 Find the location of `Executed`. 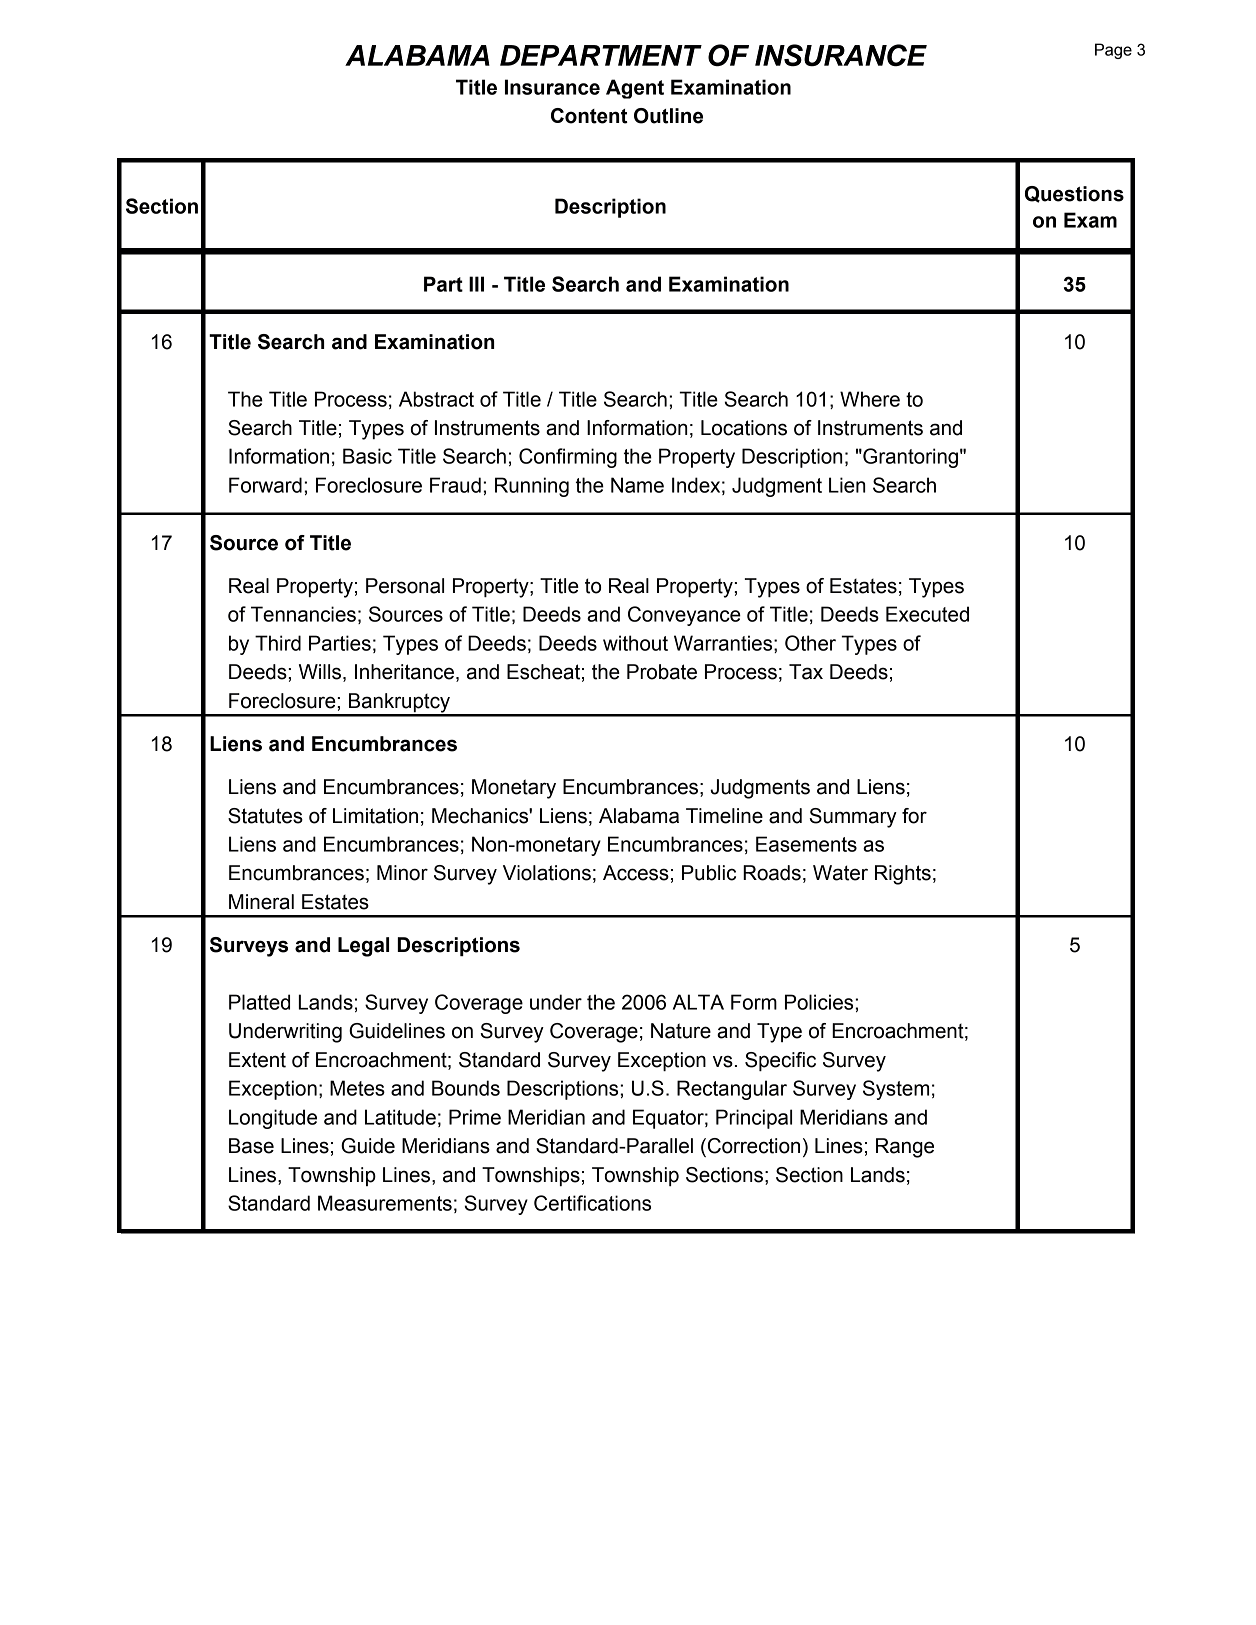

Executed is located at coordinates (927, 614).
